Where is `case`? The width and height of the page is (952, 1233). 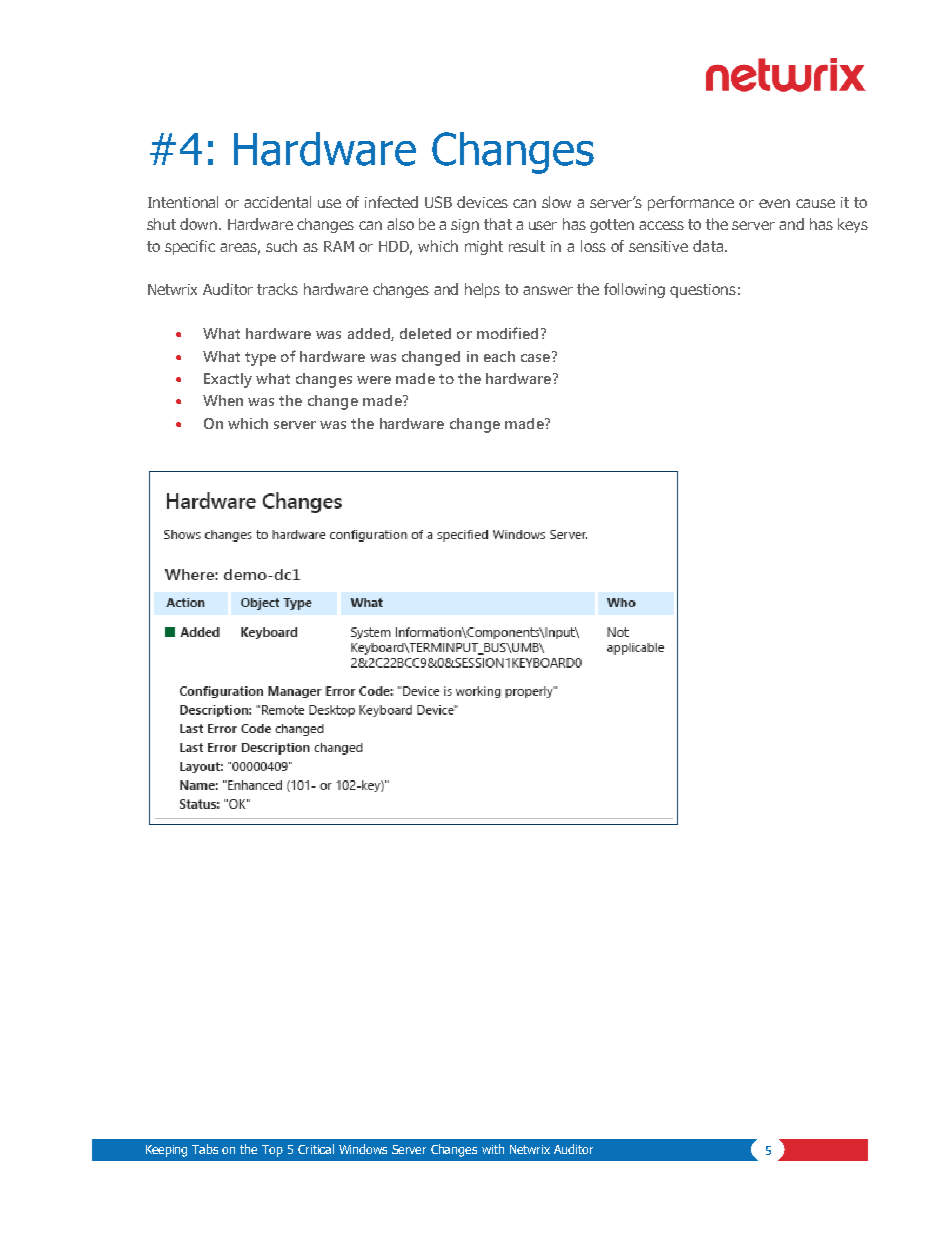 case is located at coordinates (535, 358).
